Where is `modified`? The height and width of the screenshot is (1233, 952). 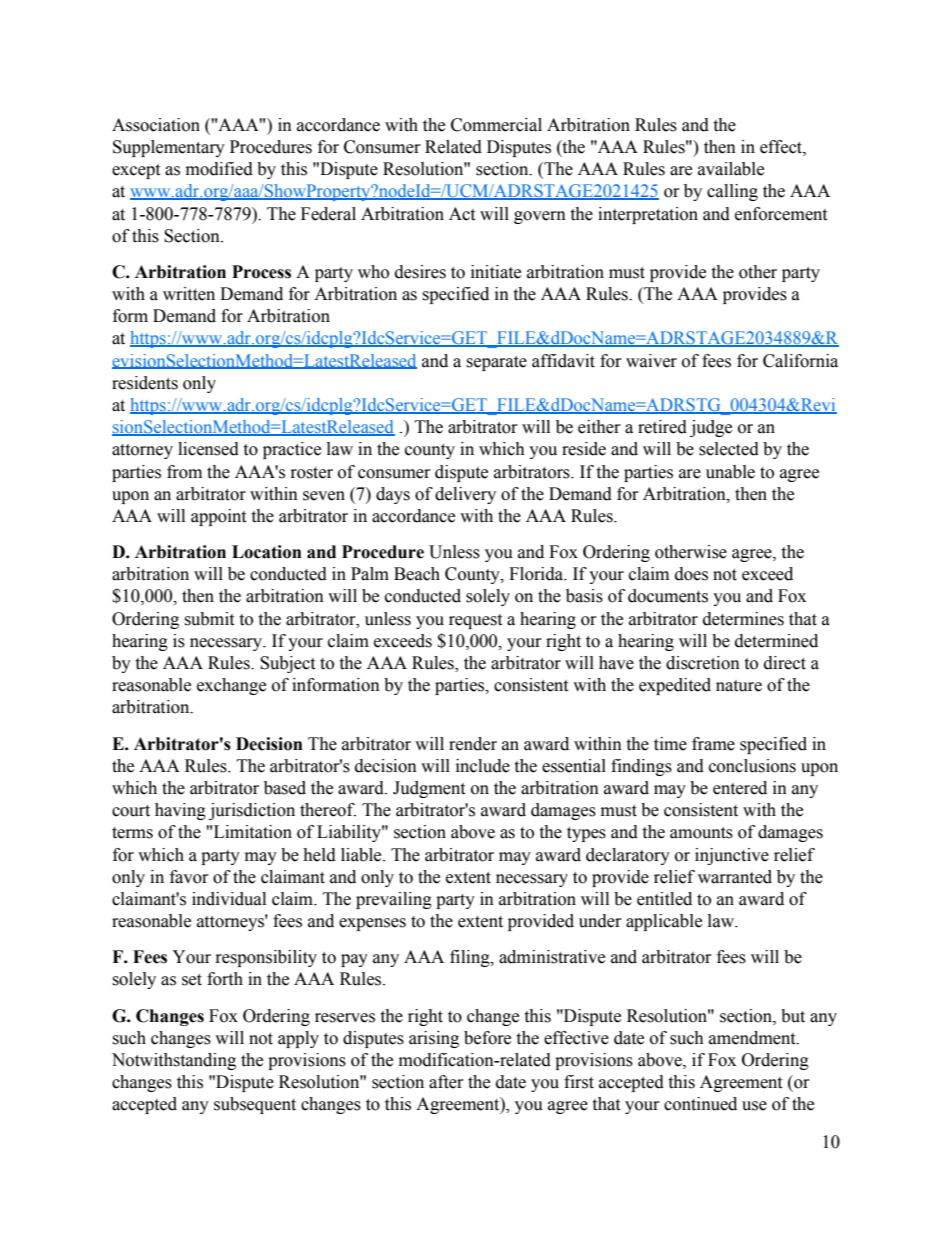
modified is located at coordinates (219, 169).
